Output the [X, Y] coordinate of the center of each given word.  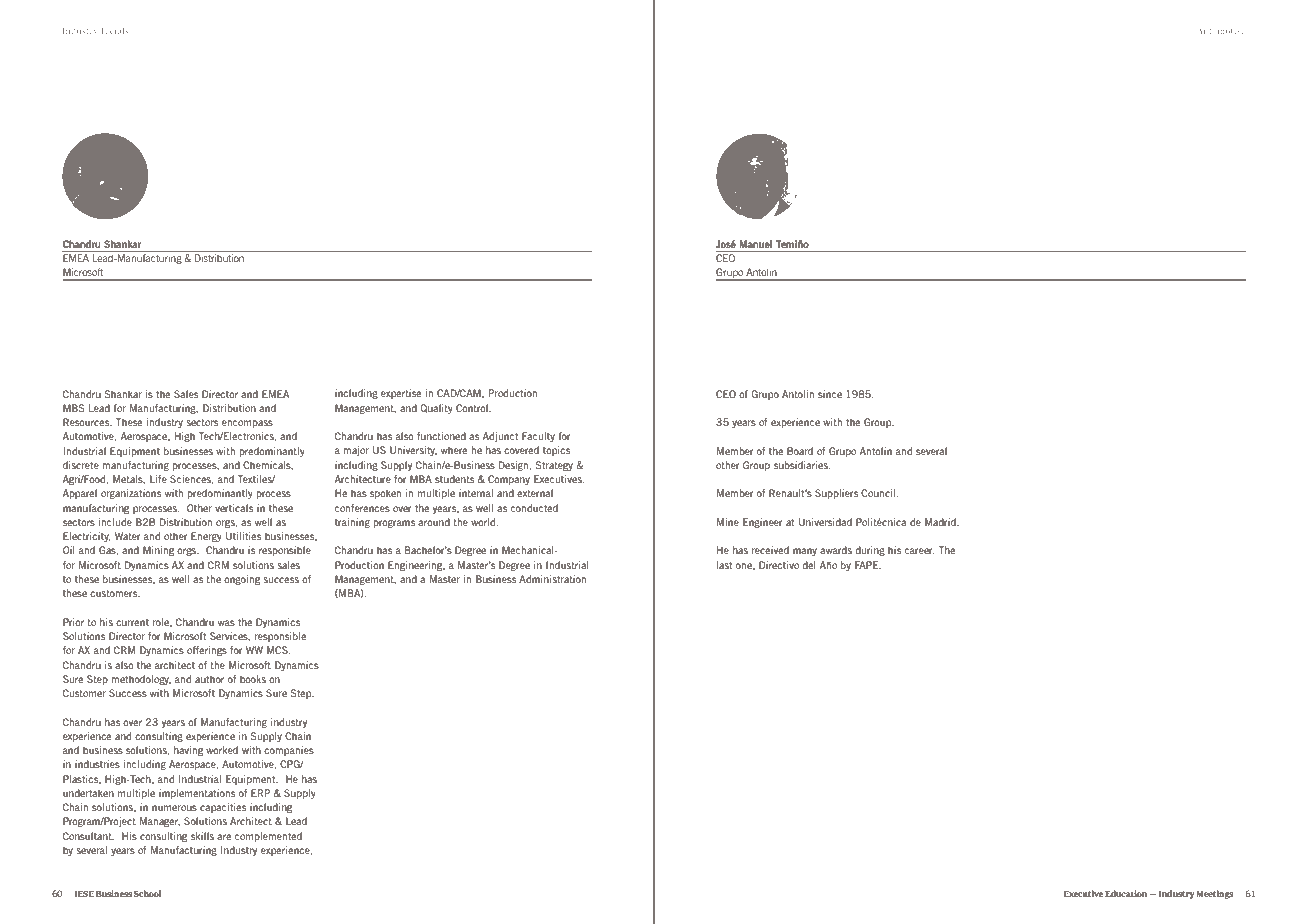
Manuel [756, 244]
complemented [268, 837]
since [830, 394]
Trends [114, 31]
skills [202, 836]
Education [1126, 893]
